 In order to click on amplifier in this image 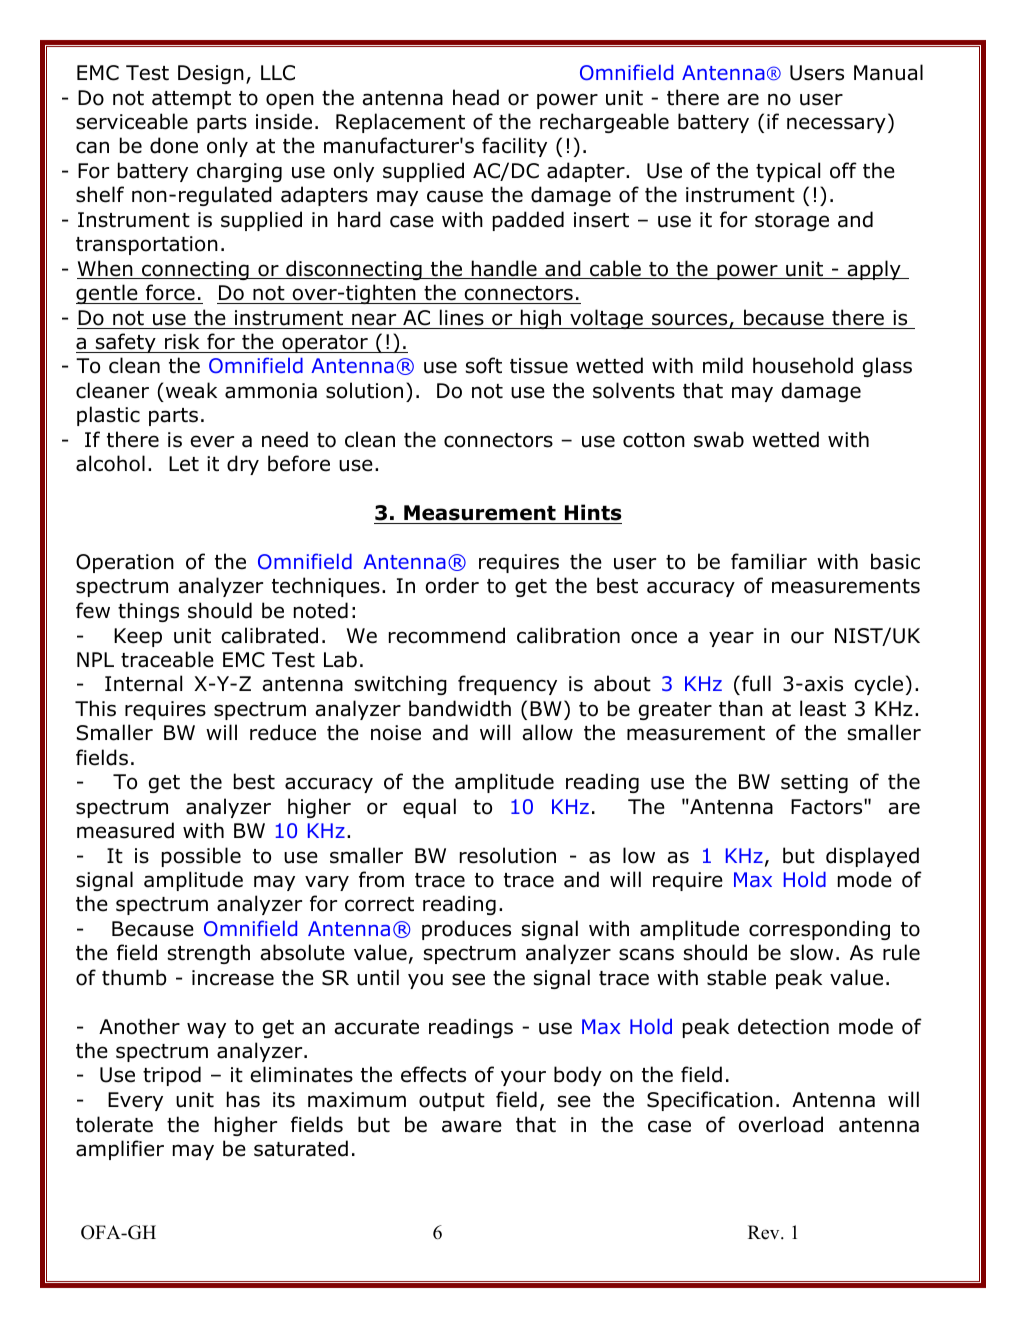, I will do `click(120, 1150)`.
